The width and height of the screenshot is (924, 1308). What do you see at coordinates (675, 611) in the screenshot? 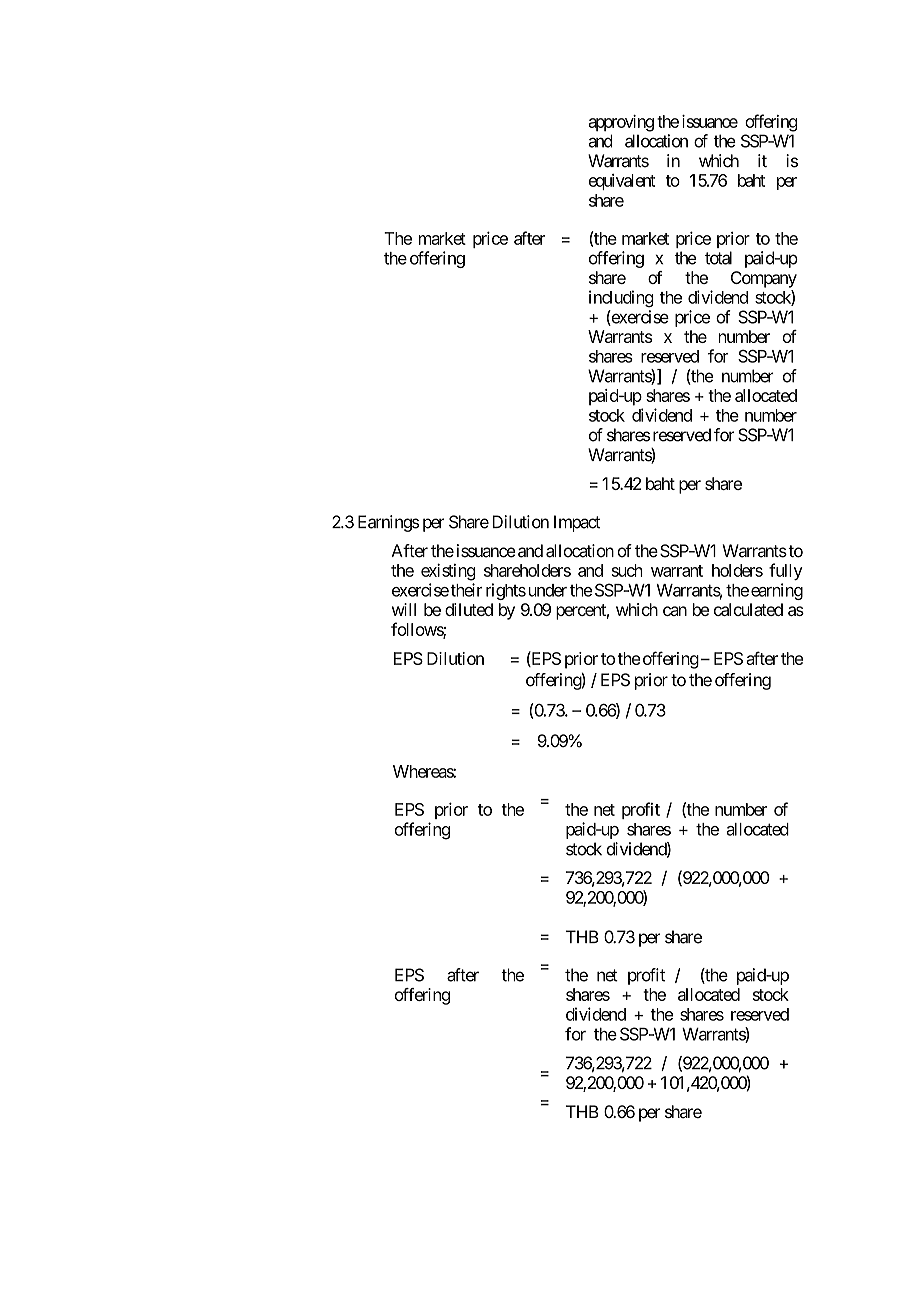
I see `can` at bounding box center [675, 611].
